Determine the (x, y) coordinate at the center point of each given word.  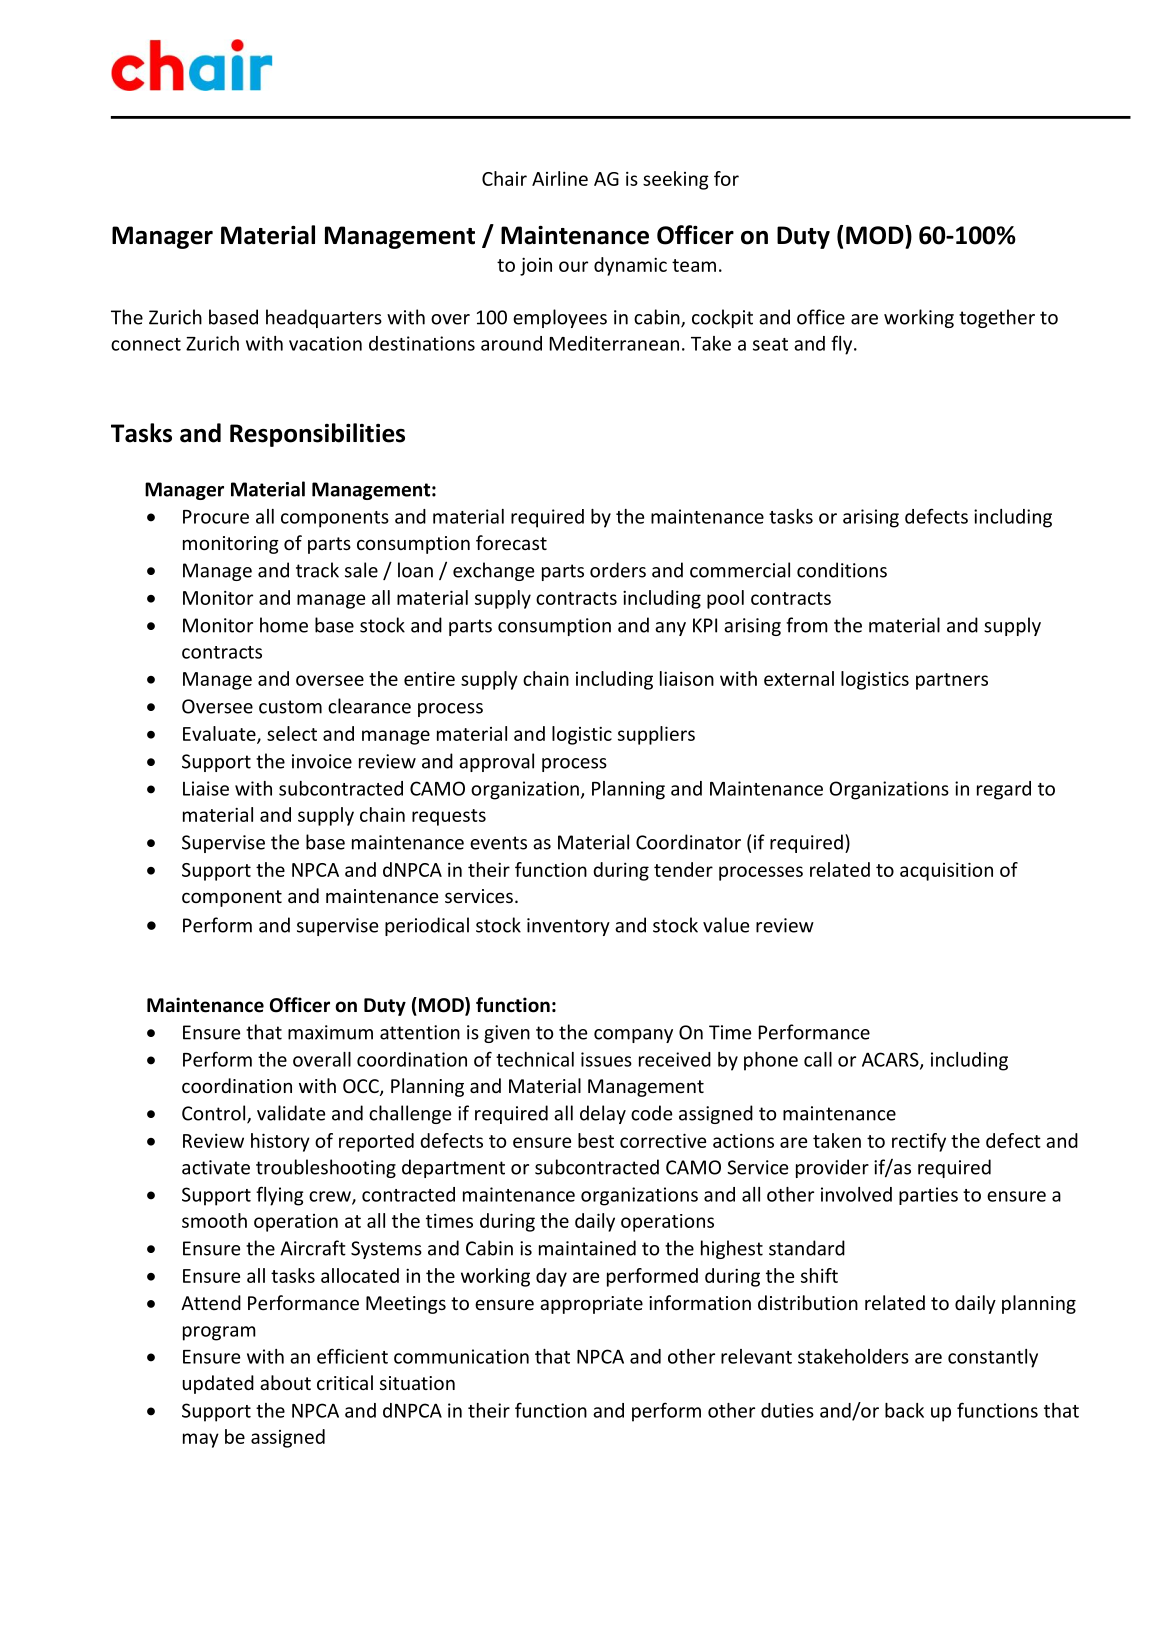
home (284, 625)
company (633, 1036)
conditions (842, 570)
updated (218, 1384)
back (904, 1410)
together (997, 318)
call (818, 1059)
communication (461, 1356)
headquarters (324, 318)
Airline (560, 178)
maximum (330, 1032)
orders (618, 570)
